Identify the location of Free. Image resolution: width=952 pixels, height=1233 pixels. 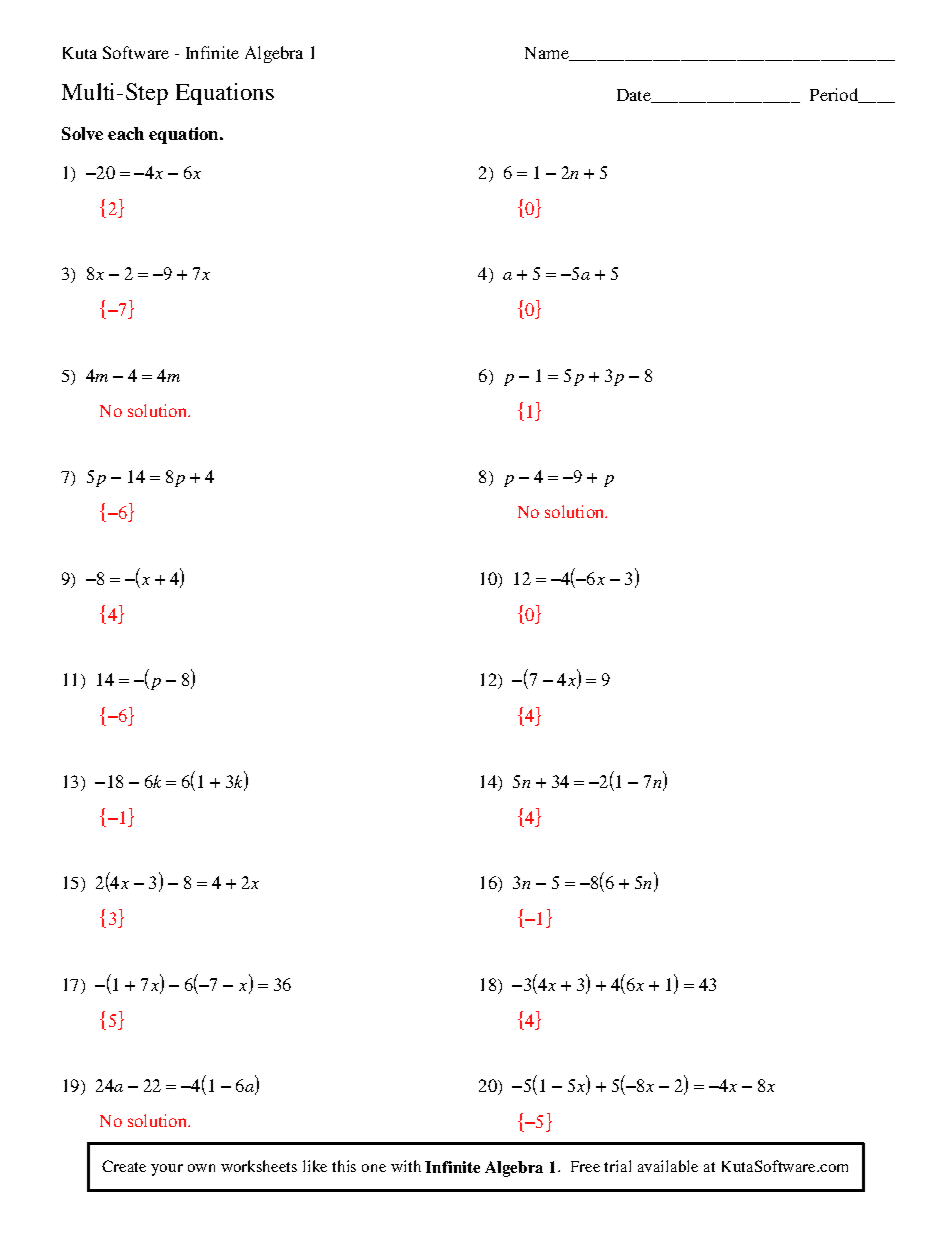
(585, 1166).
